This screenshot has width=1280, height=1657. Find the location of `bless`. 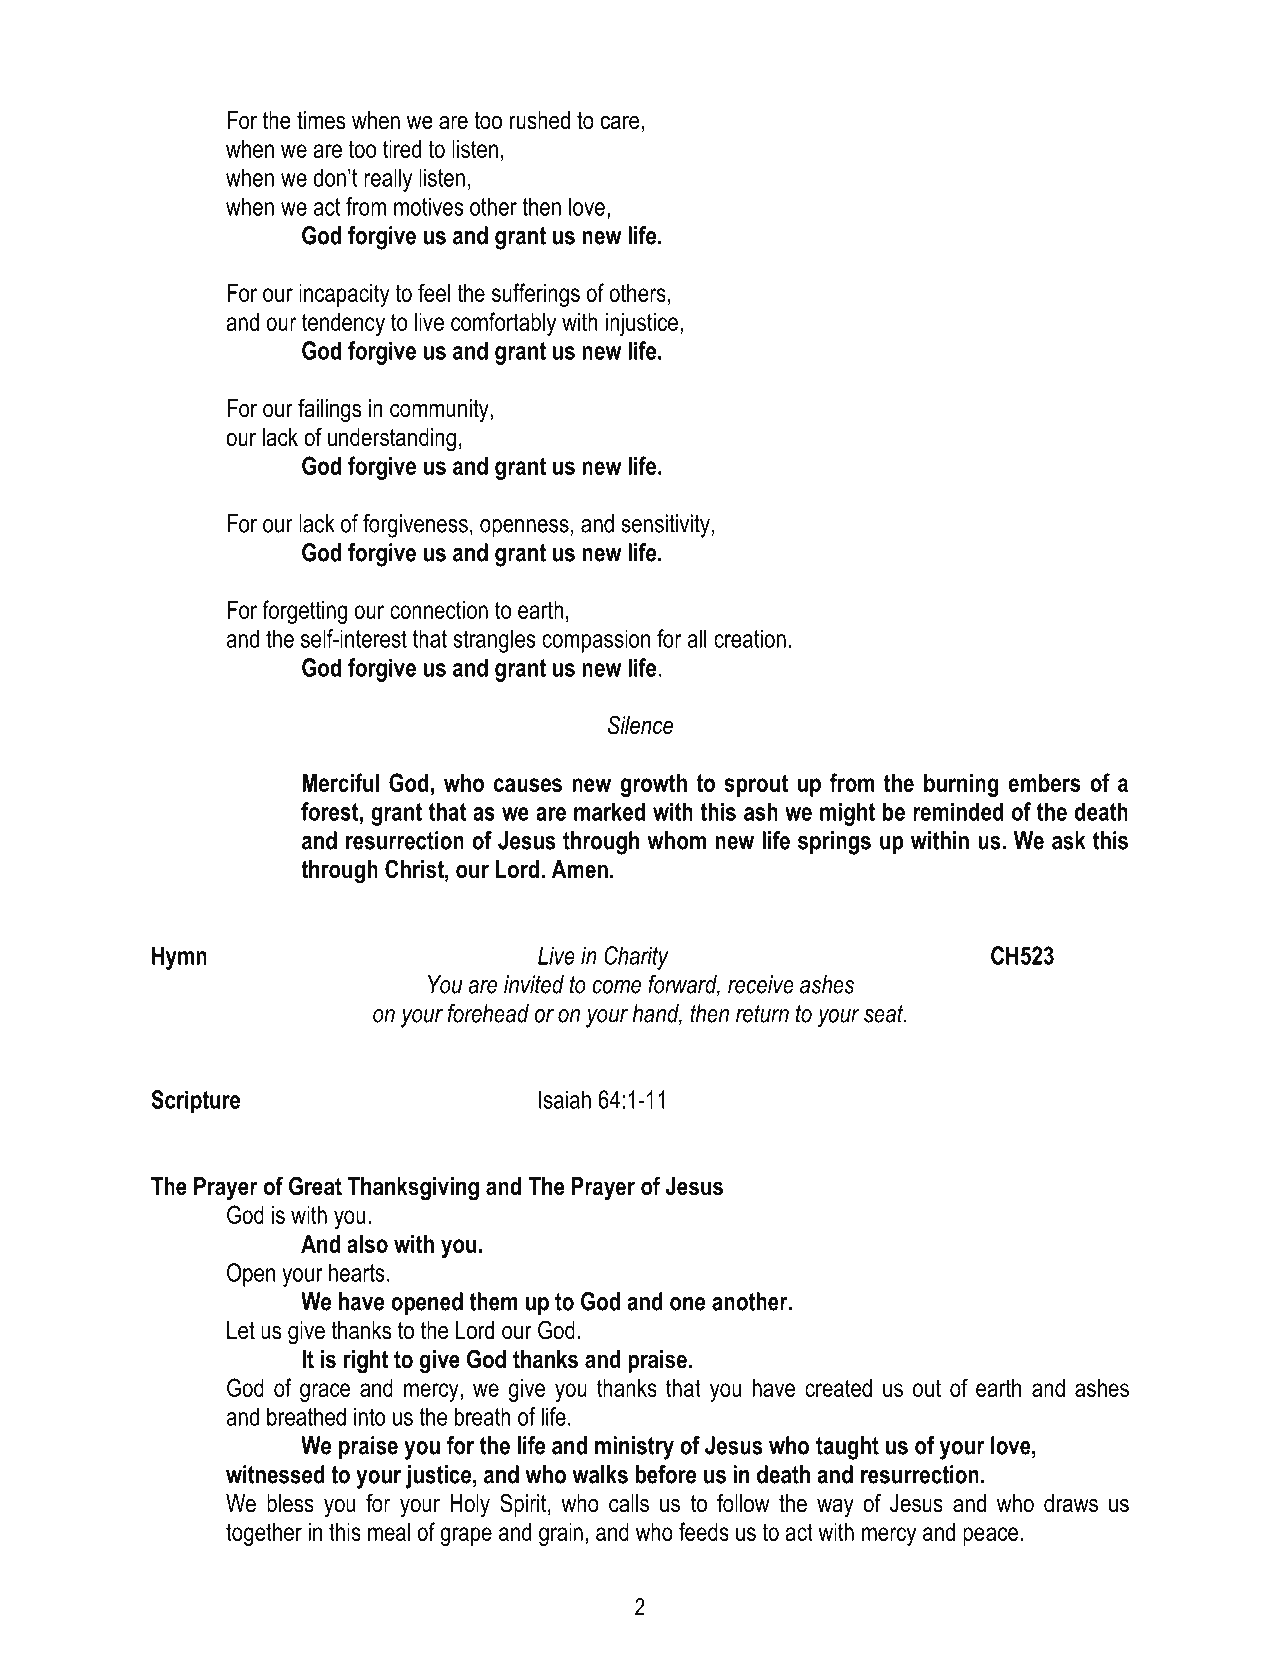

bless is located at coordinates (290, 1503).
